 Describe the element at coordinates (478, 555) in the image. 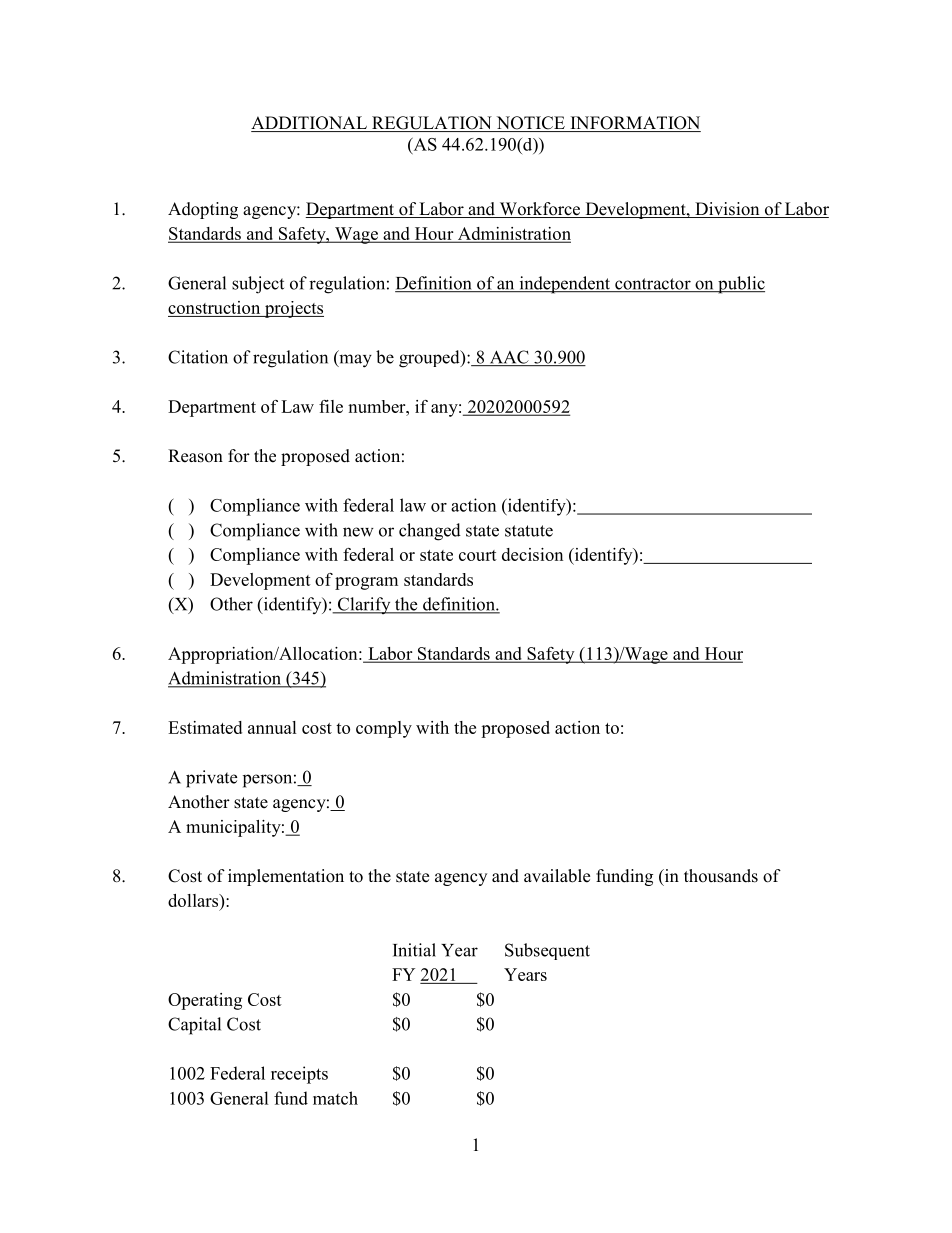

I see `court` at that location.
